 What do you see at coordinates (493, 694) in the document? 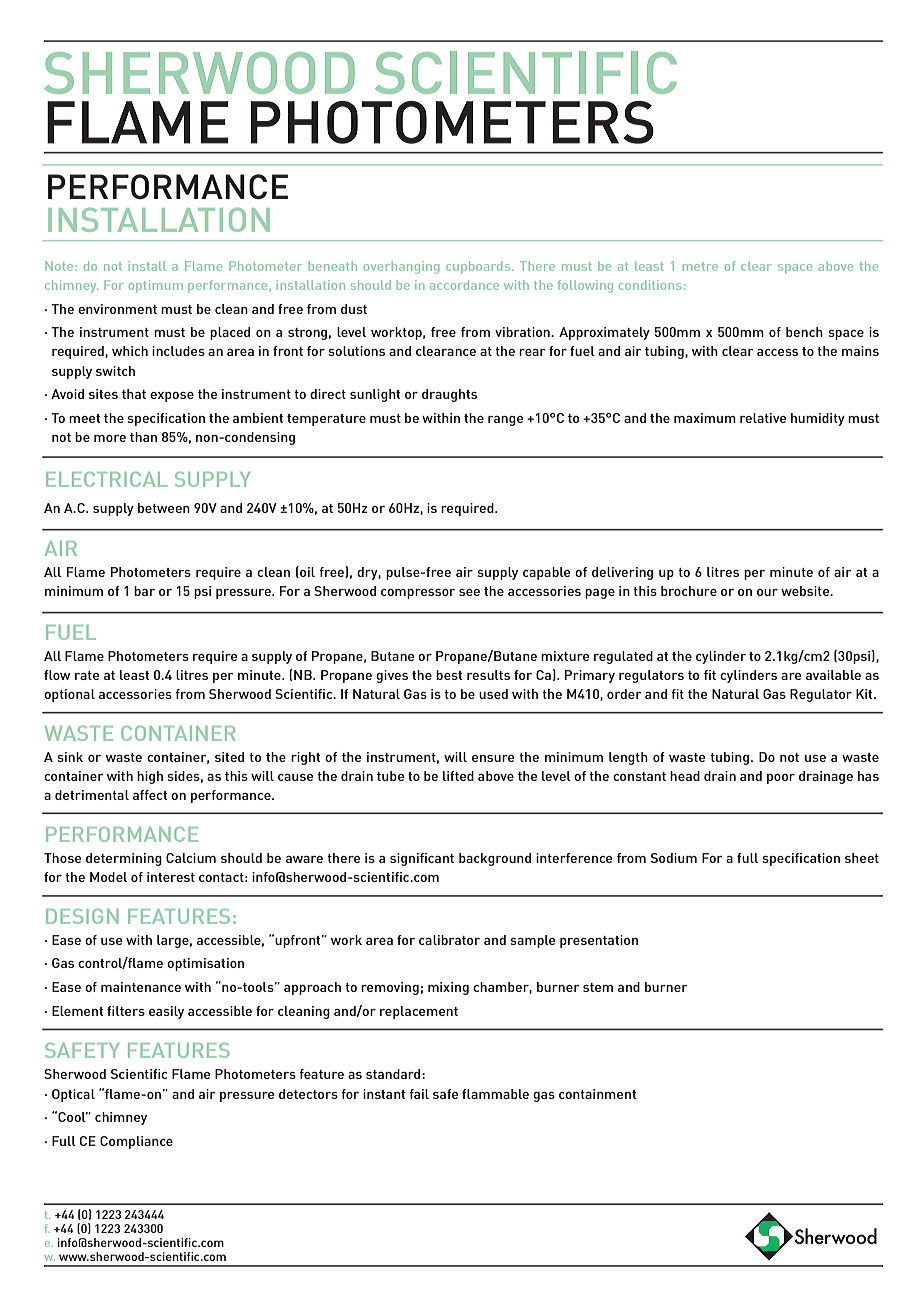
I see `used` at bounding box center [493, 694].
